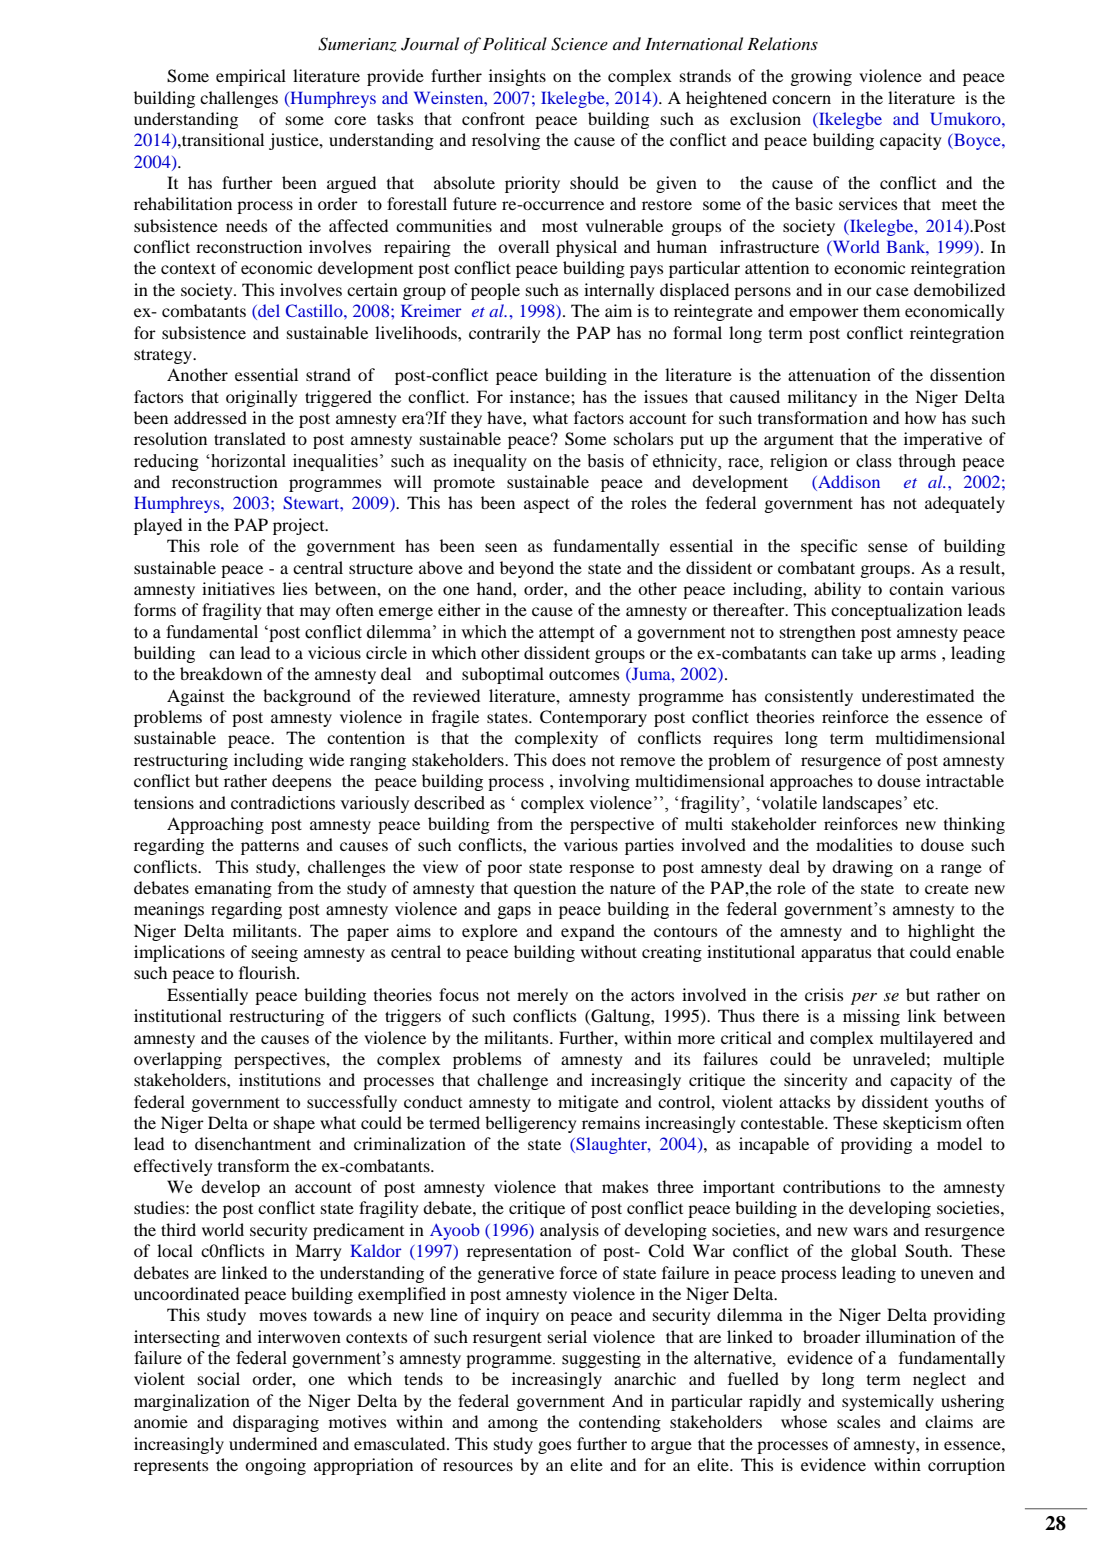  I want to click on empirical, so click(251, 77).
